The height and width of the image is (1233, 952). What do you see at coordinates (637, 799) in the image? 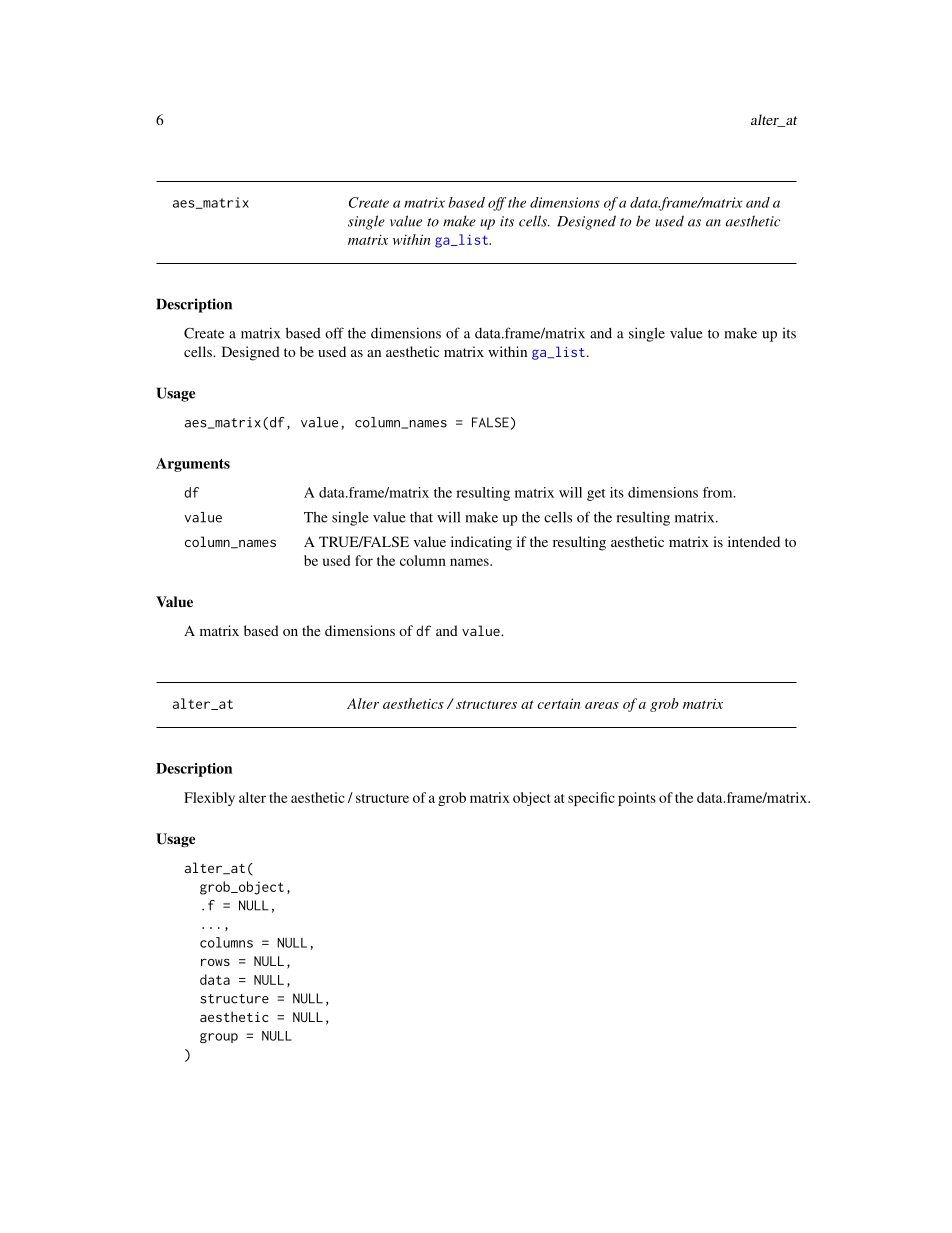
I see `points` at bounding box center [637, 799].
